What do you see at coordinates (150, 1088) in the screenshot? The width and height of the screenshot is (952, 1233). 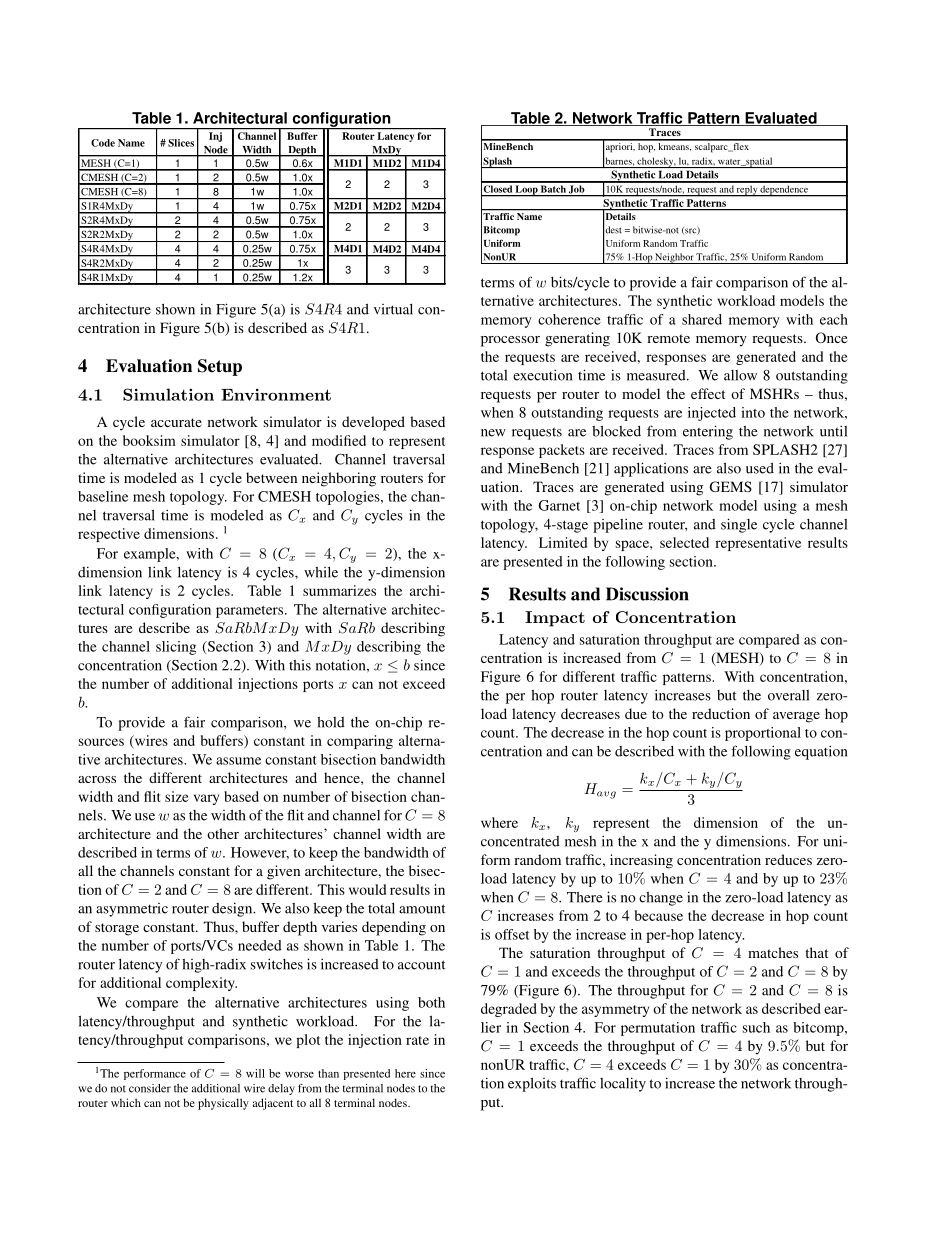 I see `consider` at bounding box center [150, 1088].
